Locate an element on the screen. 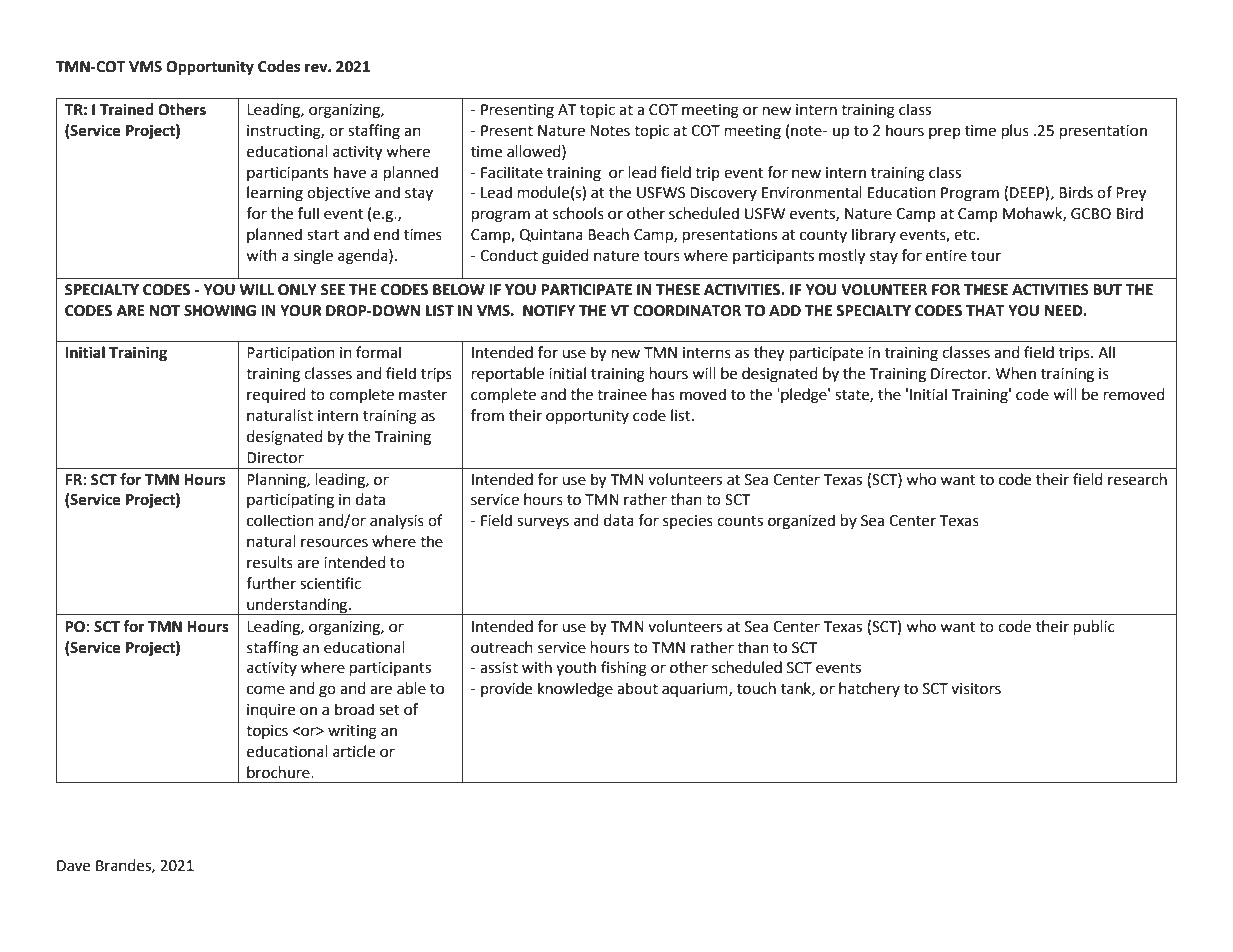  visitors is located at coordinates (976, 689).
